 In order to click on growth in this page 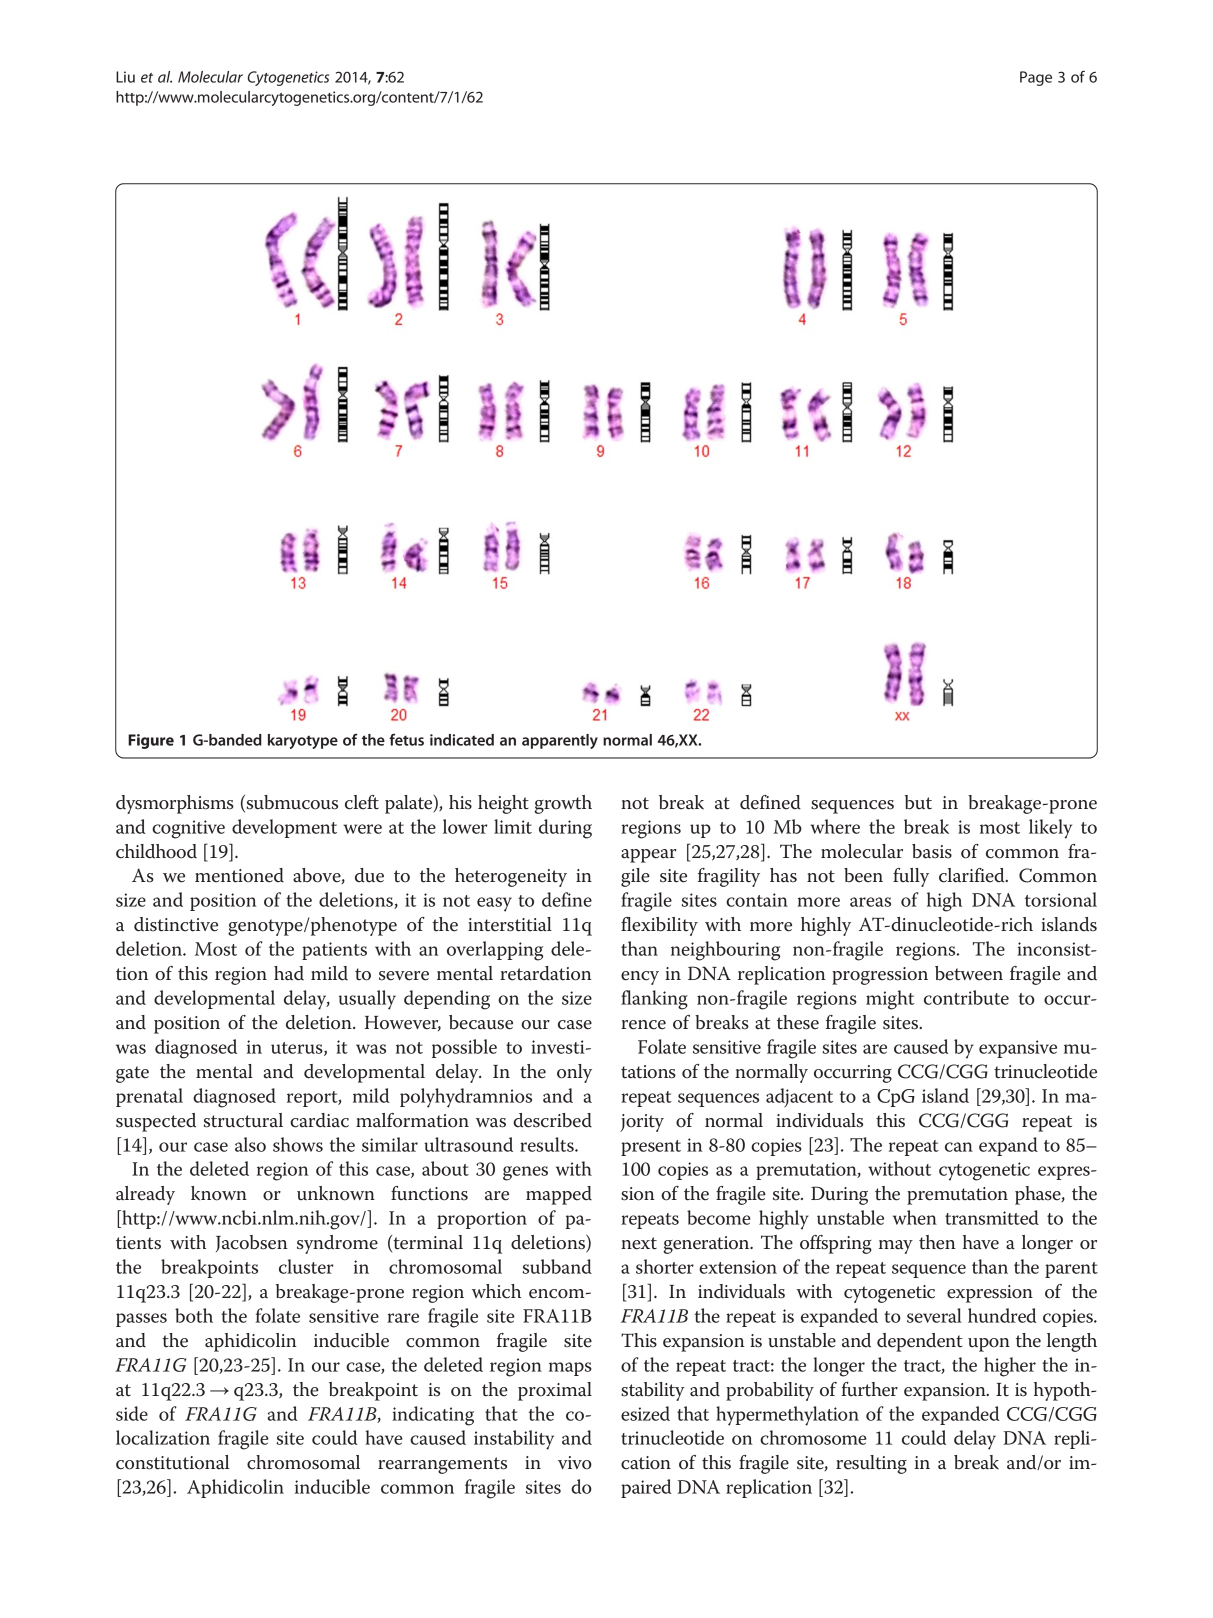, I will do `click(563, 804)`.
